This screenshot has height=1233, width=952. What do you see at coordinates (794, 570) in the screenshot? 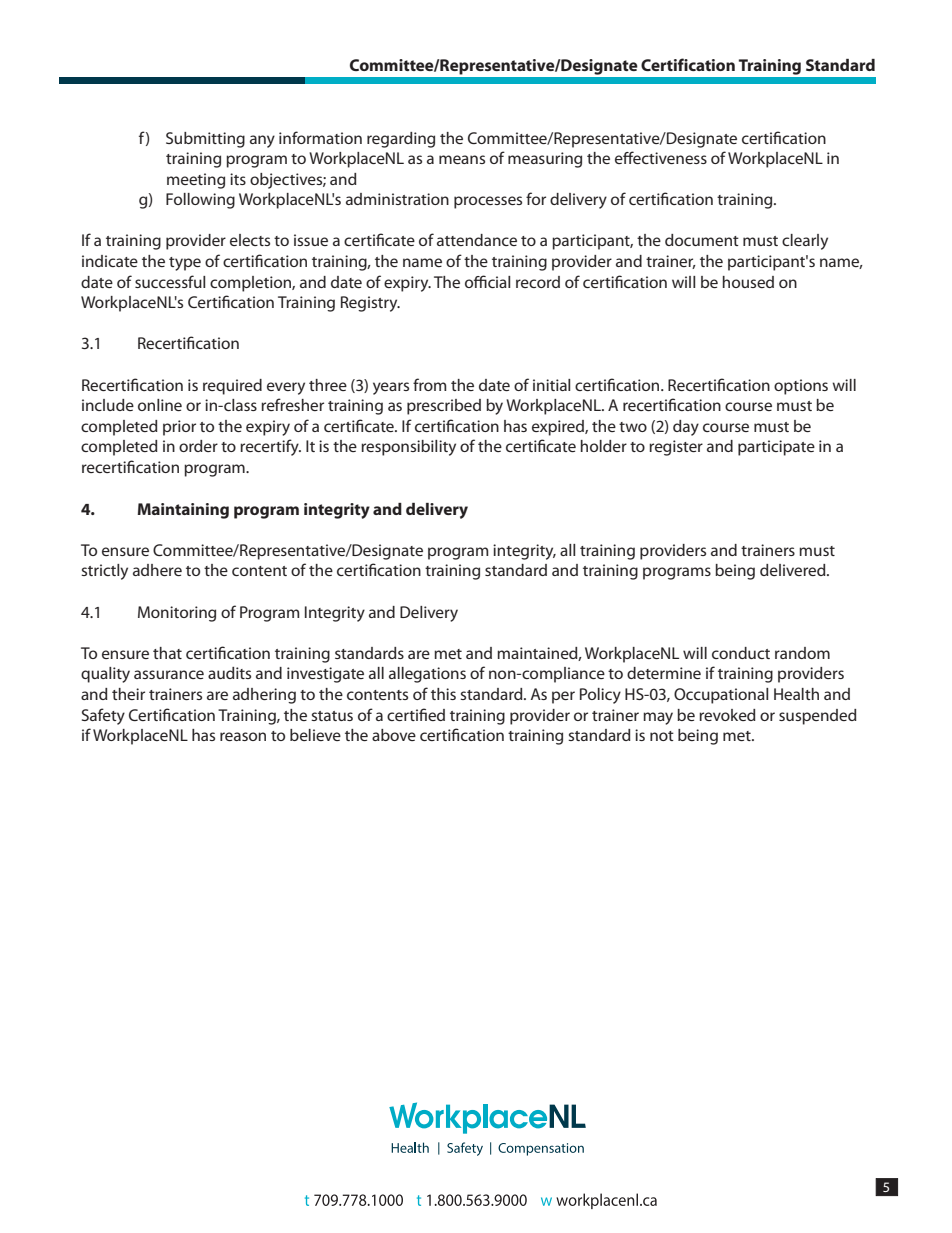
I see `delivered` at bounding box center [794, 570].
